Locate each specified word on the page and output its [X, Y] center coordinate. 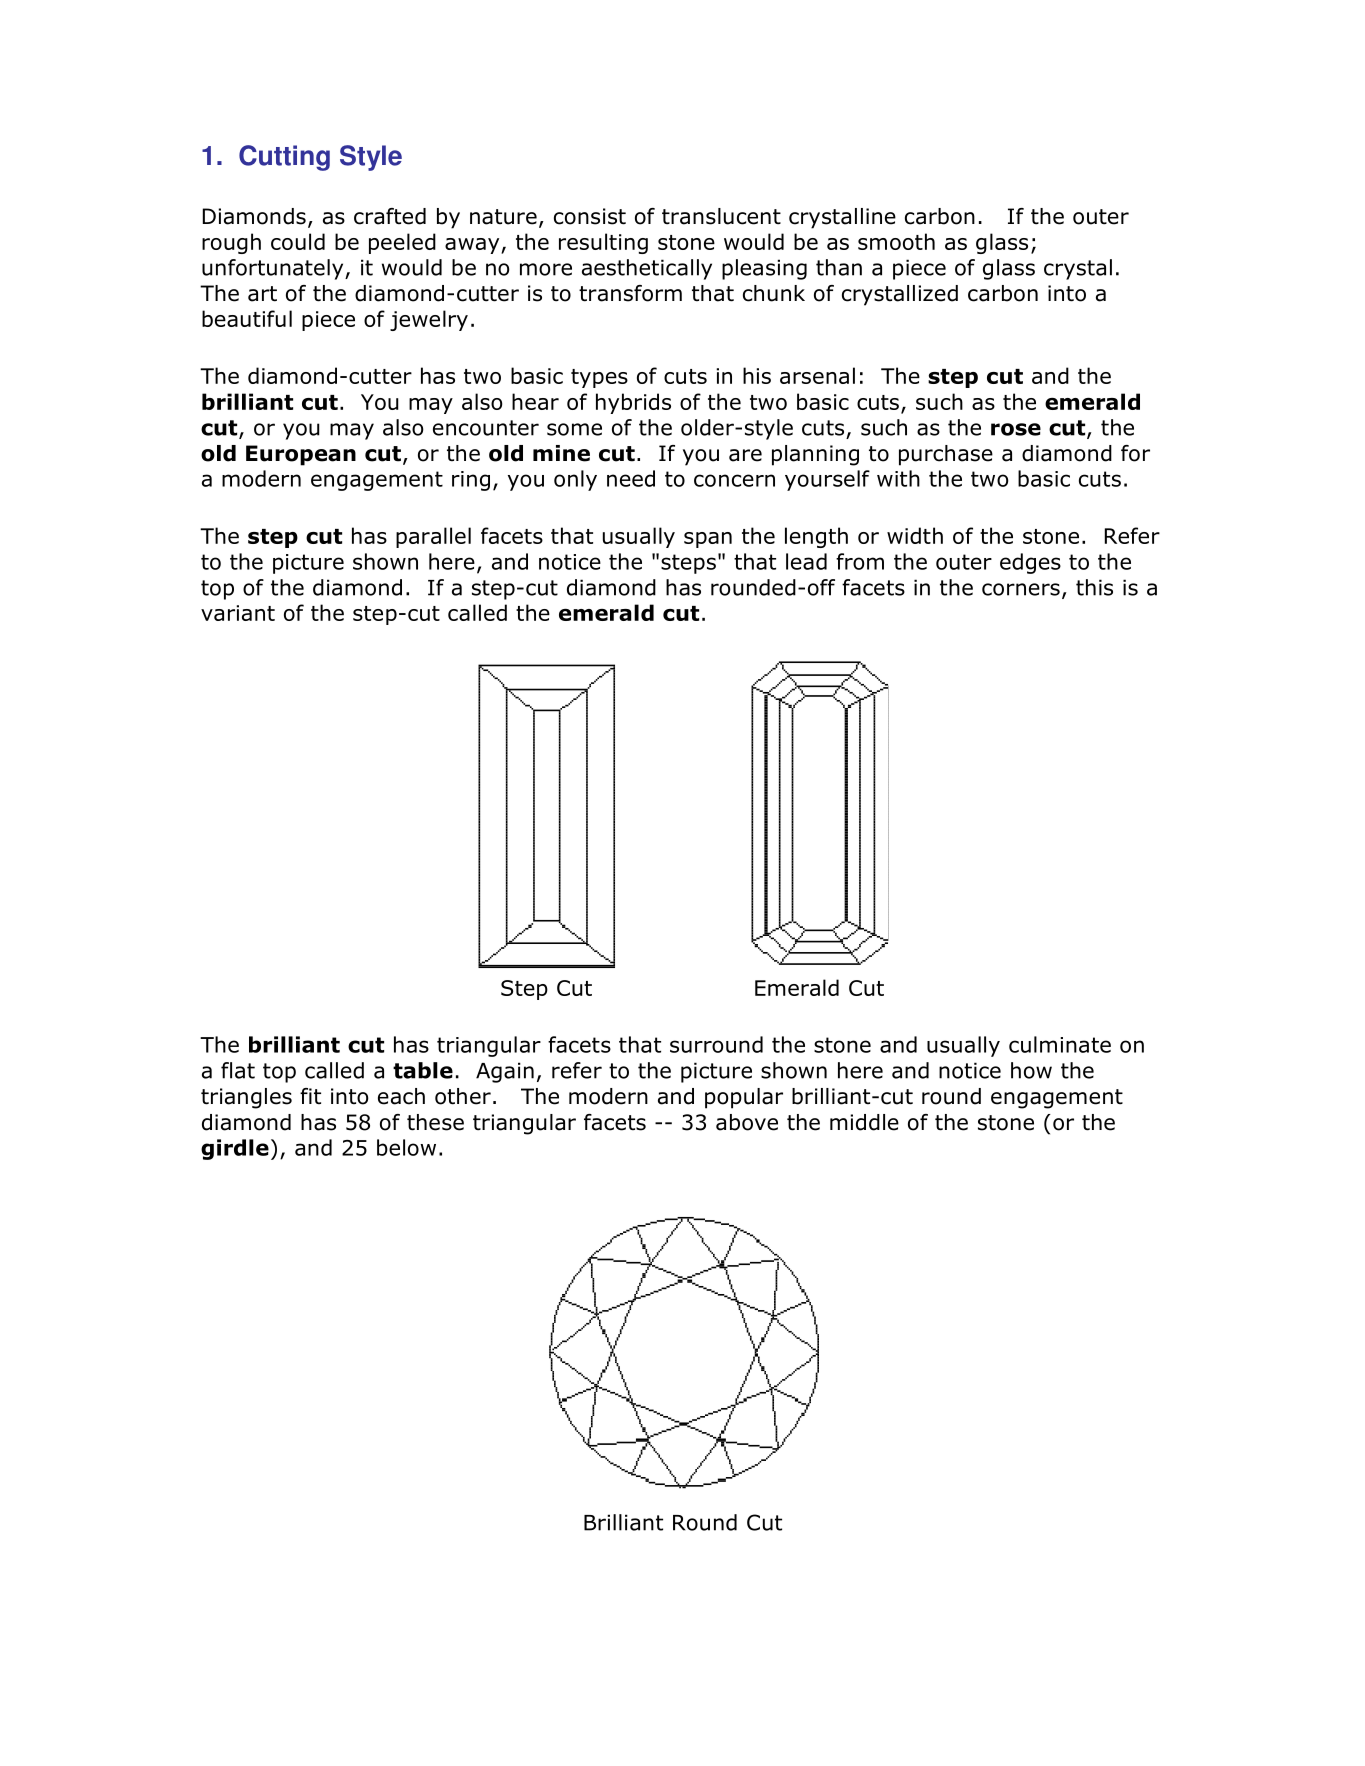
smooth [896, 241]
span [708, 540]
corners [1021, 589]
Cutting [284, 158]
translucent [721, 216]
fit [310, 1096]
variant [238, 613]
